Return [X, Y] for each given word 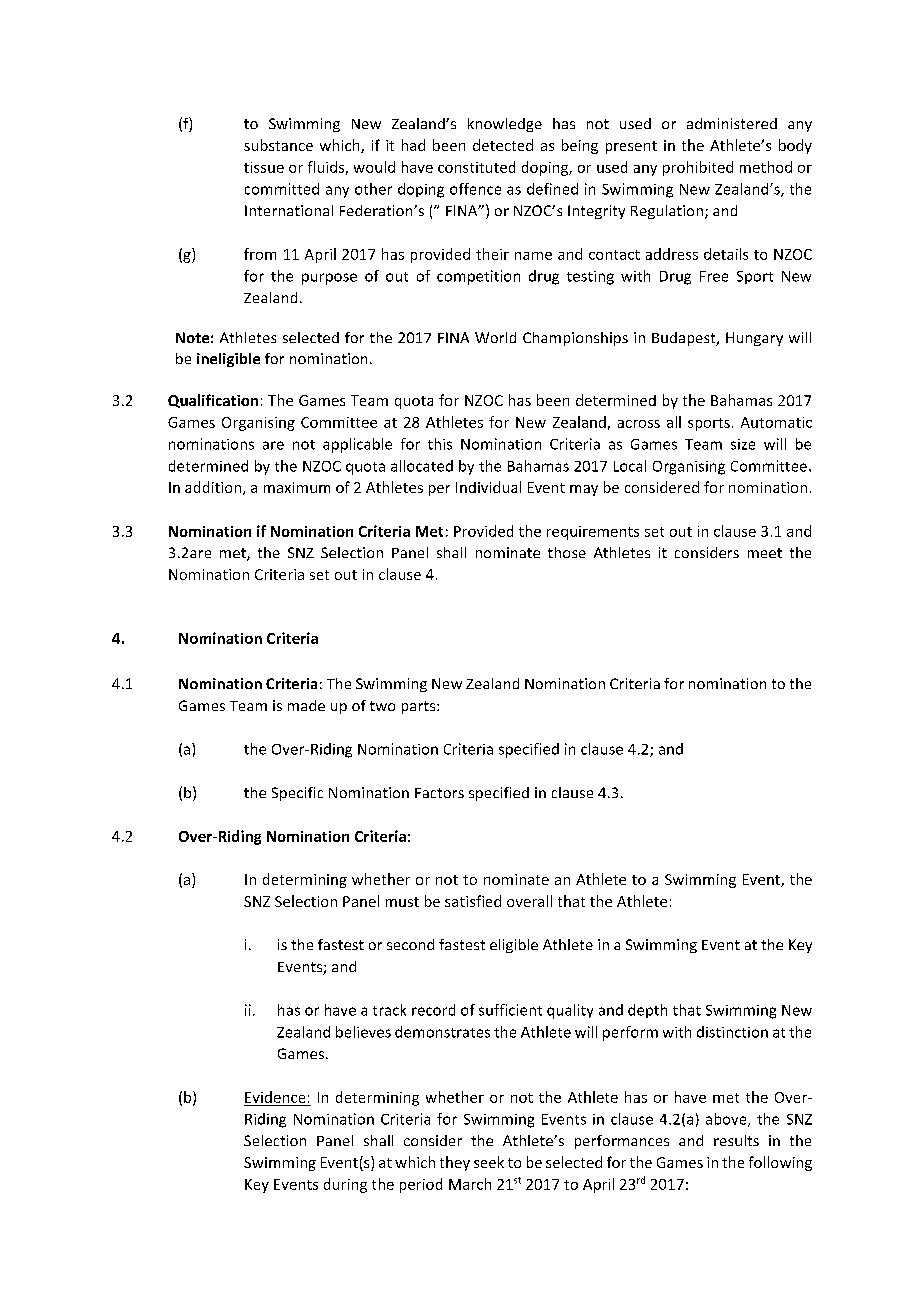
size [743, 444]
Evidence [275, 1097]
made [306, 705]
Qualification [213, 401]
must [402, 902]
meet [765, 553]
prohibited [698, 168]
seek [489, 1162]
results [736, 1140]
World [495, 337]
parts [420, 707]
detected [503, 145]
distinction [732, 1032]
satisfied [473, 901]
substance [278, 145]
